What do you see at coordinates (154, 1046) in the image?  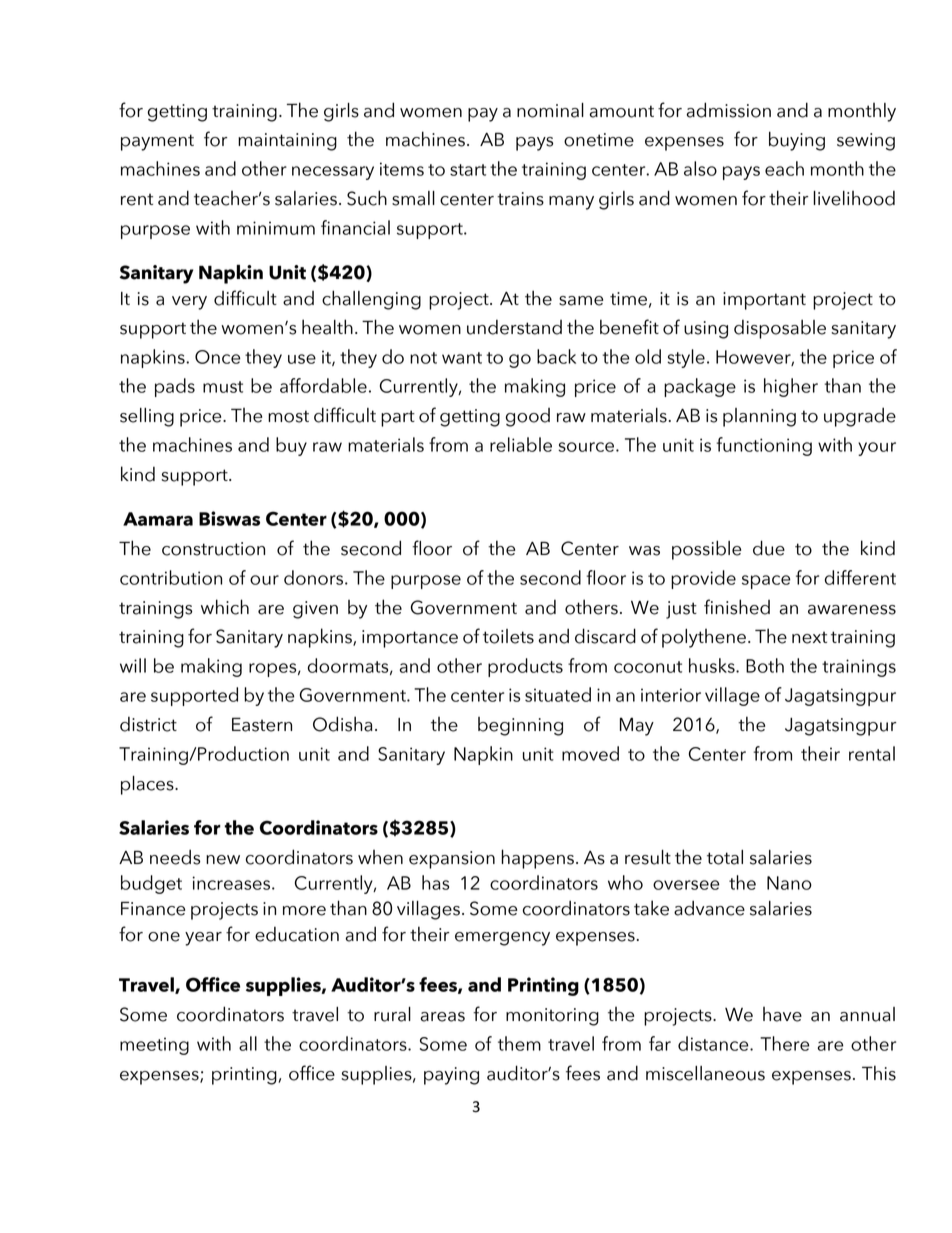 I see `meeting` at bounding box center [154, 1046].
